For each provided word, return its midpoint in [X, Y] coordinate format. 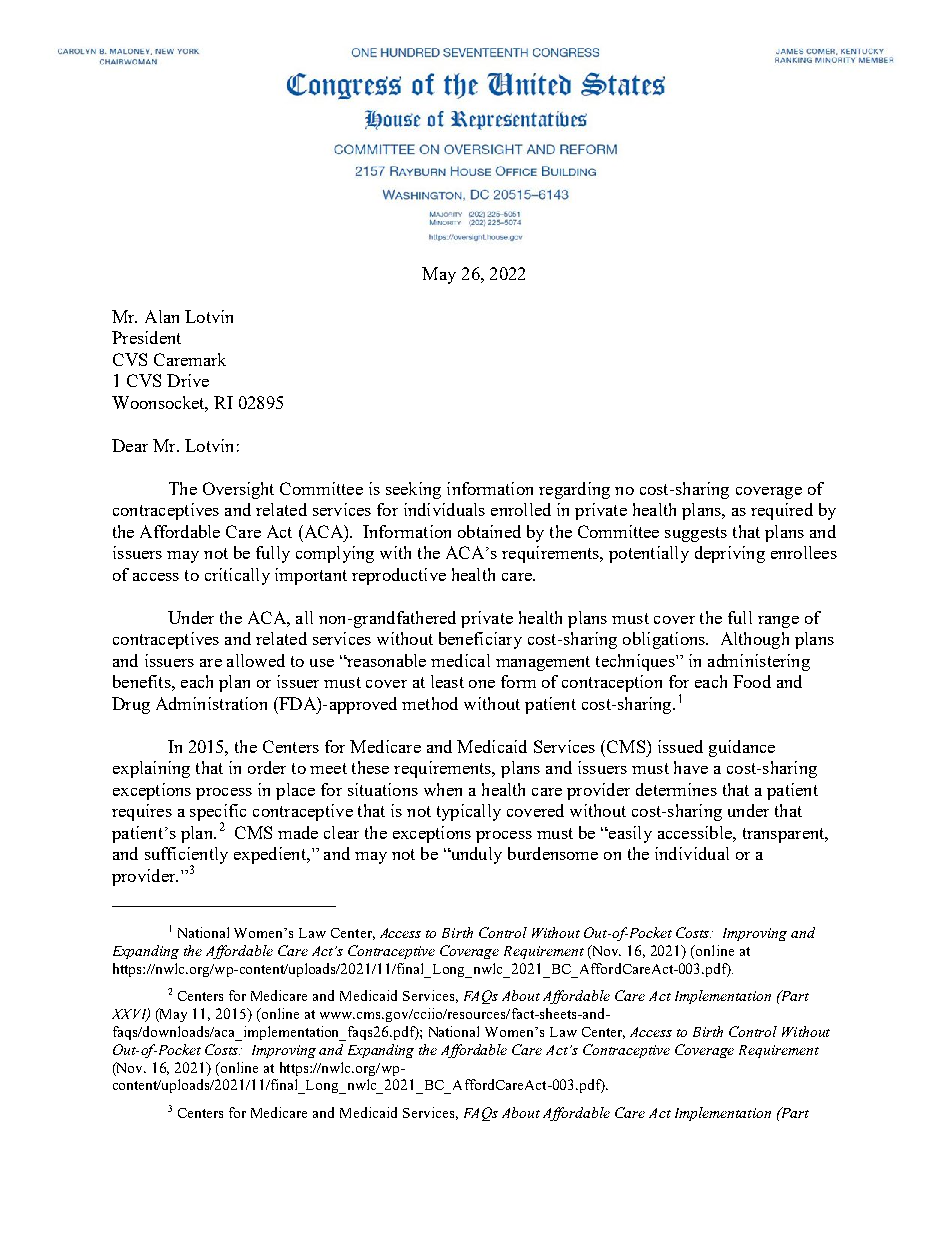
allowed [256, 660]
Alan [162, 316]
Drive [188, 380]
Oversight [238, 490]
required [782, 511]
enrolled [521, 509]
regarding [574, 490]
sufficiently [186, 857]
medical [460, 660]
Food [752, 681]
